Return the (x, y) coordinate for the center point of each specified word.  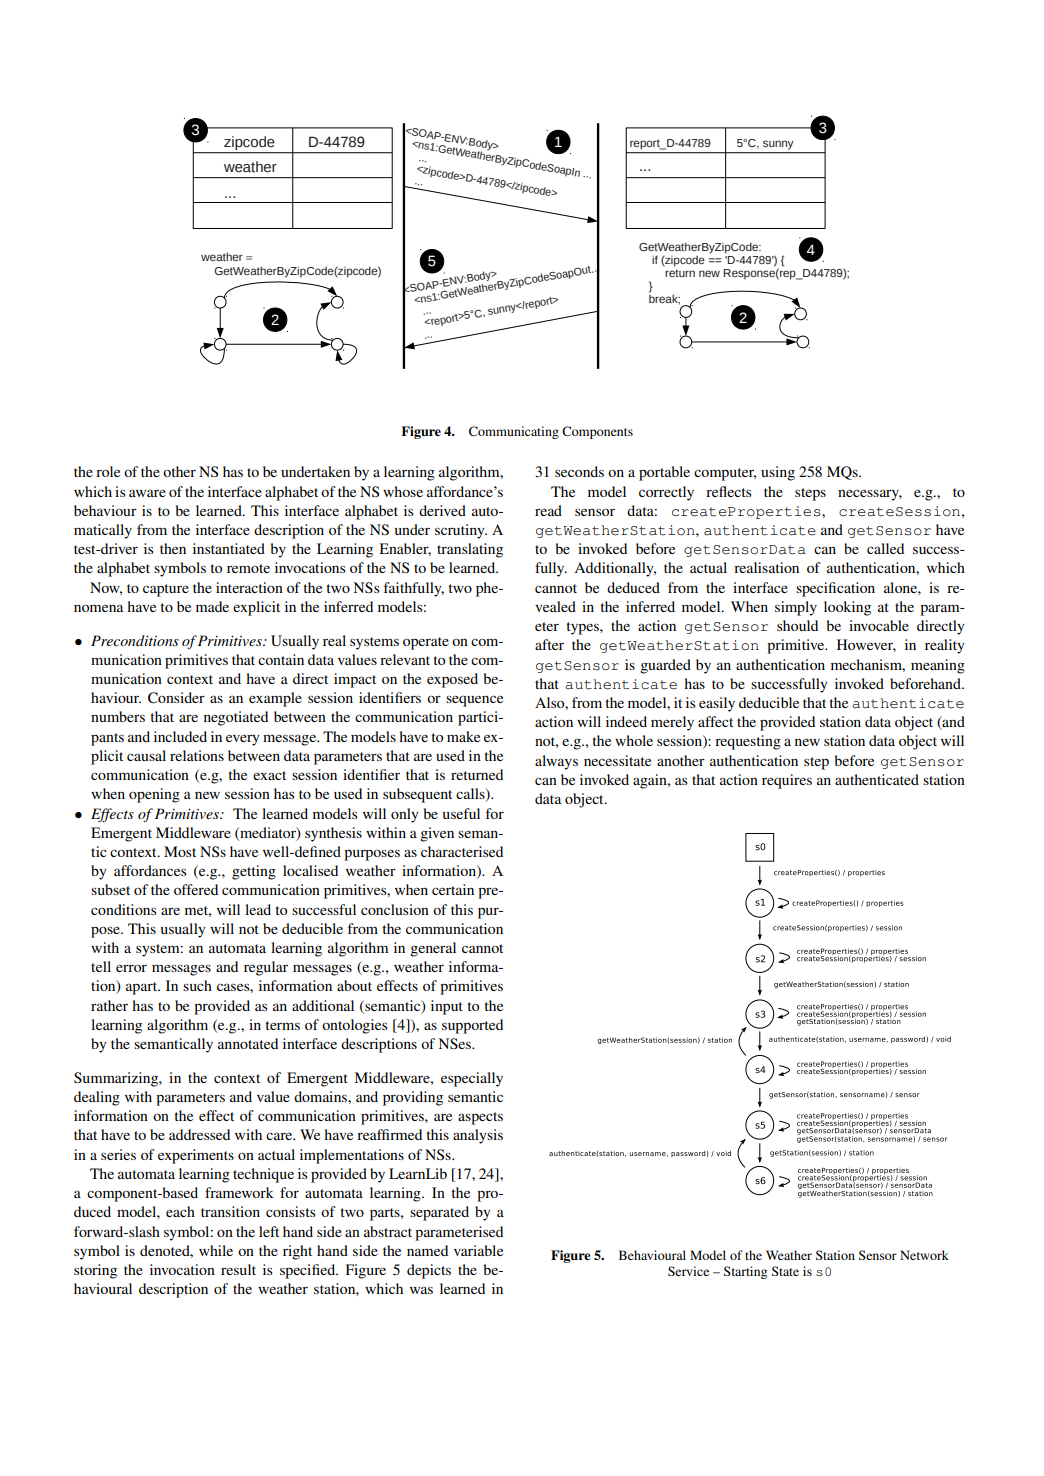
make (463, 736)
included (180, 736)
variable (478, 1250)
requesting (748, 742)
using (778, 473)
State (785, 1271)
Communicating (514, 432)
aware (147, 493)
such (197, 985)
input (447, 1007)
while (216, 1250)
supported (472, 1026)
